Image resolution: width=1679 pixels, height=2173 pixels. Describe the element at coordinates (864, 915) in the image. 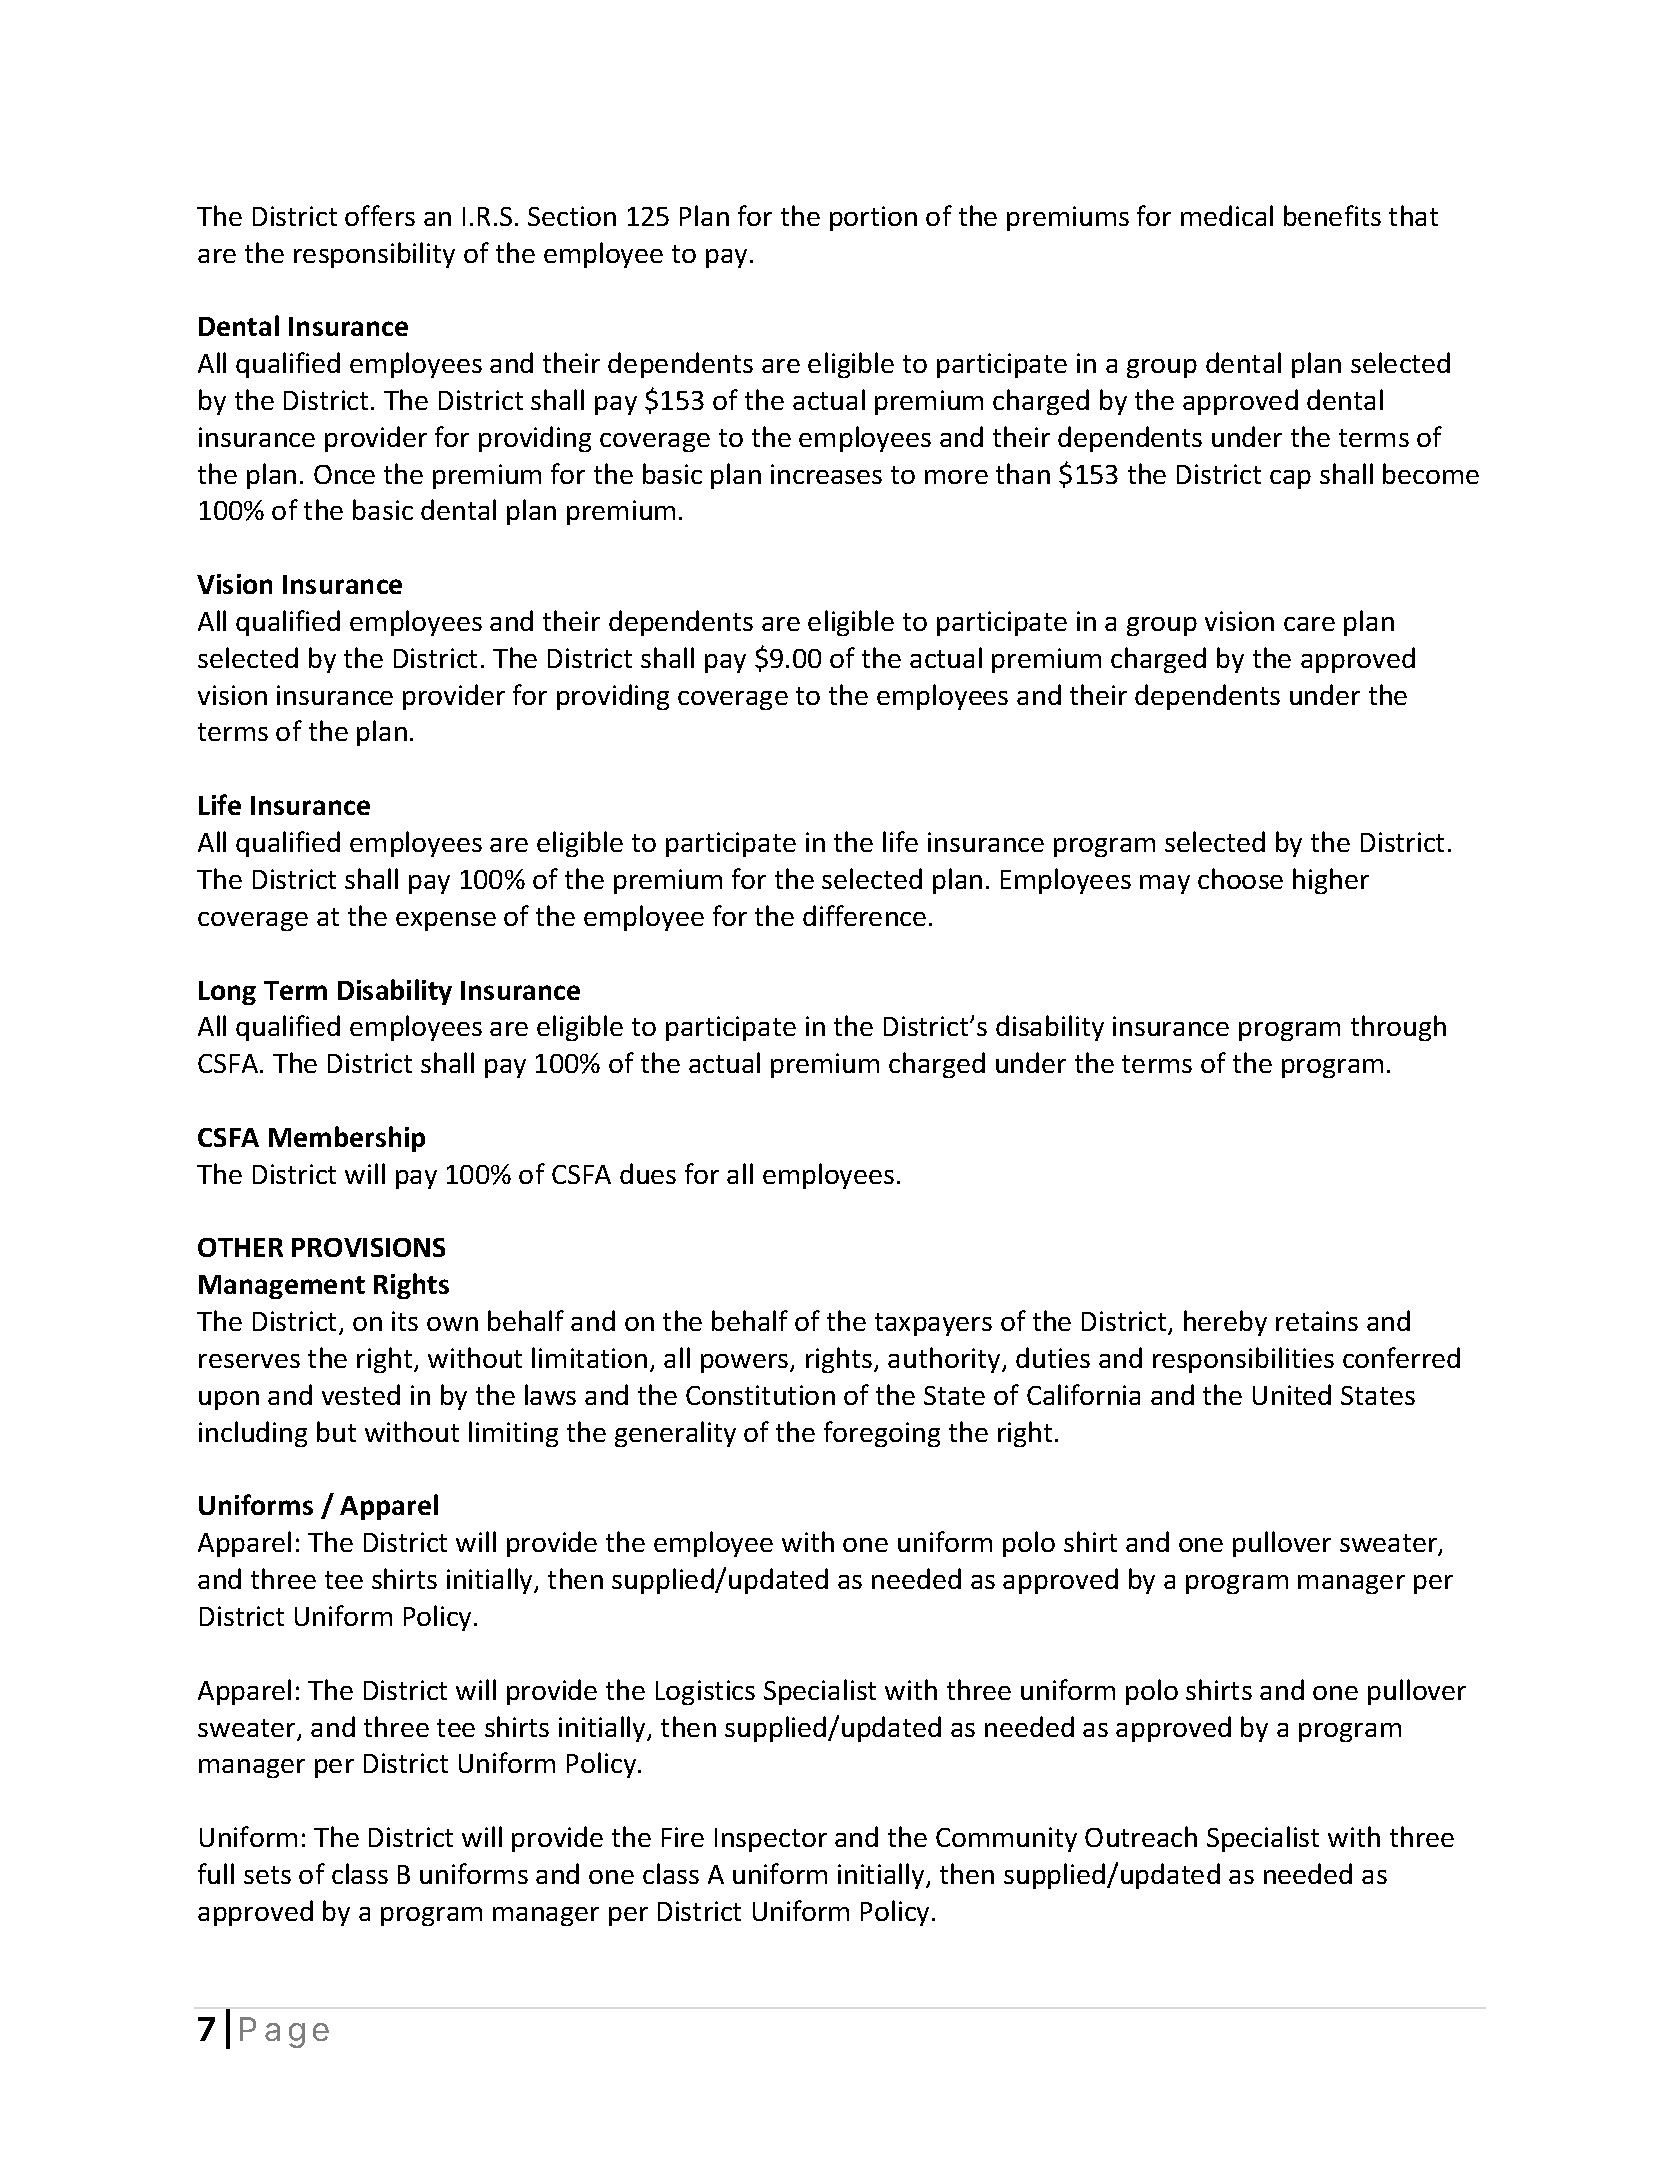

I see `difference` at that location.
